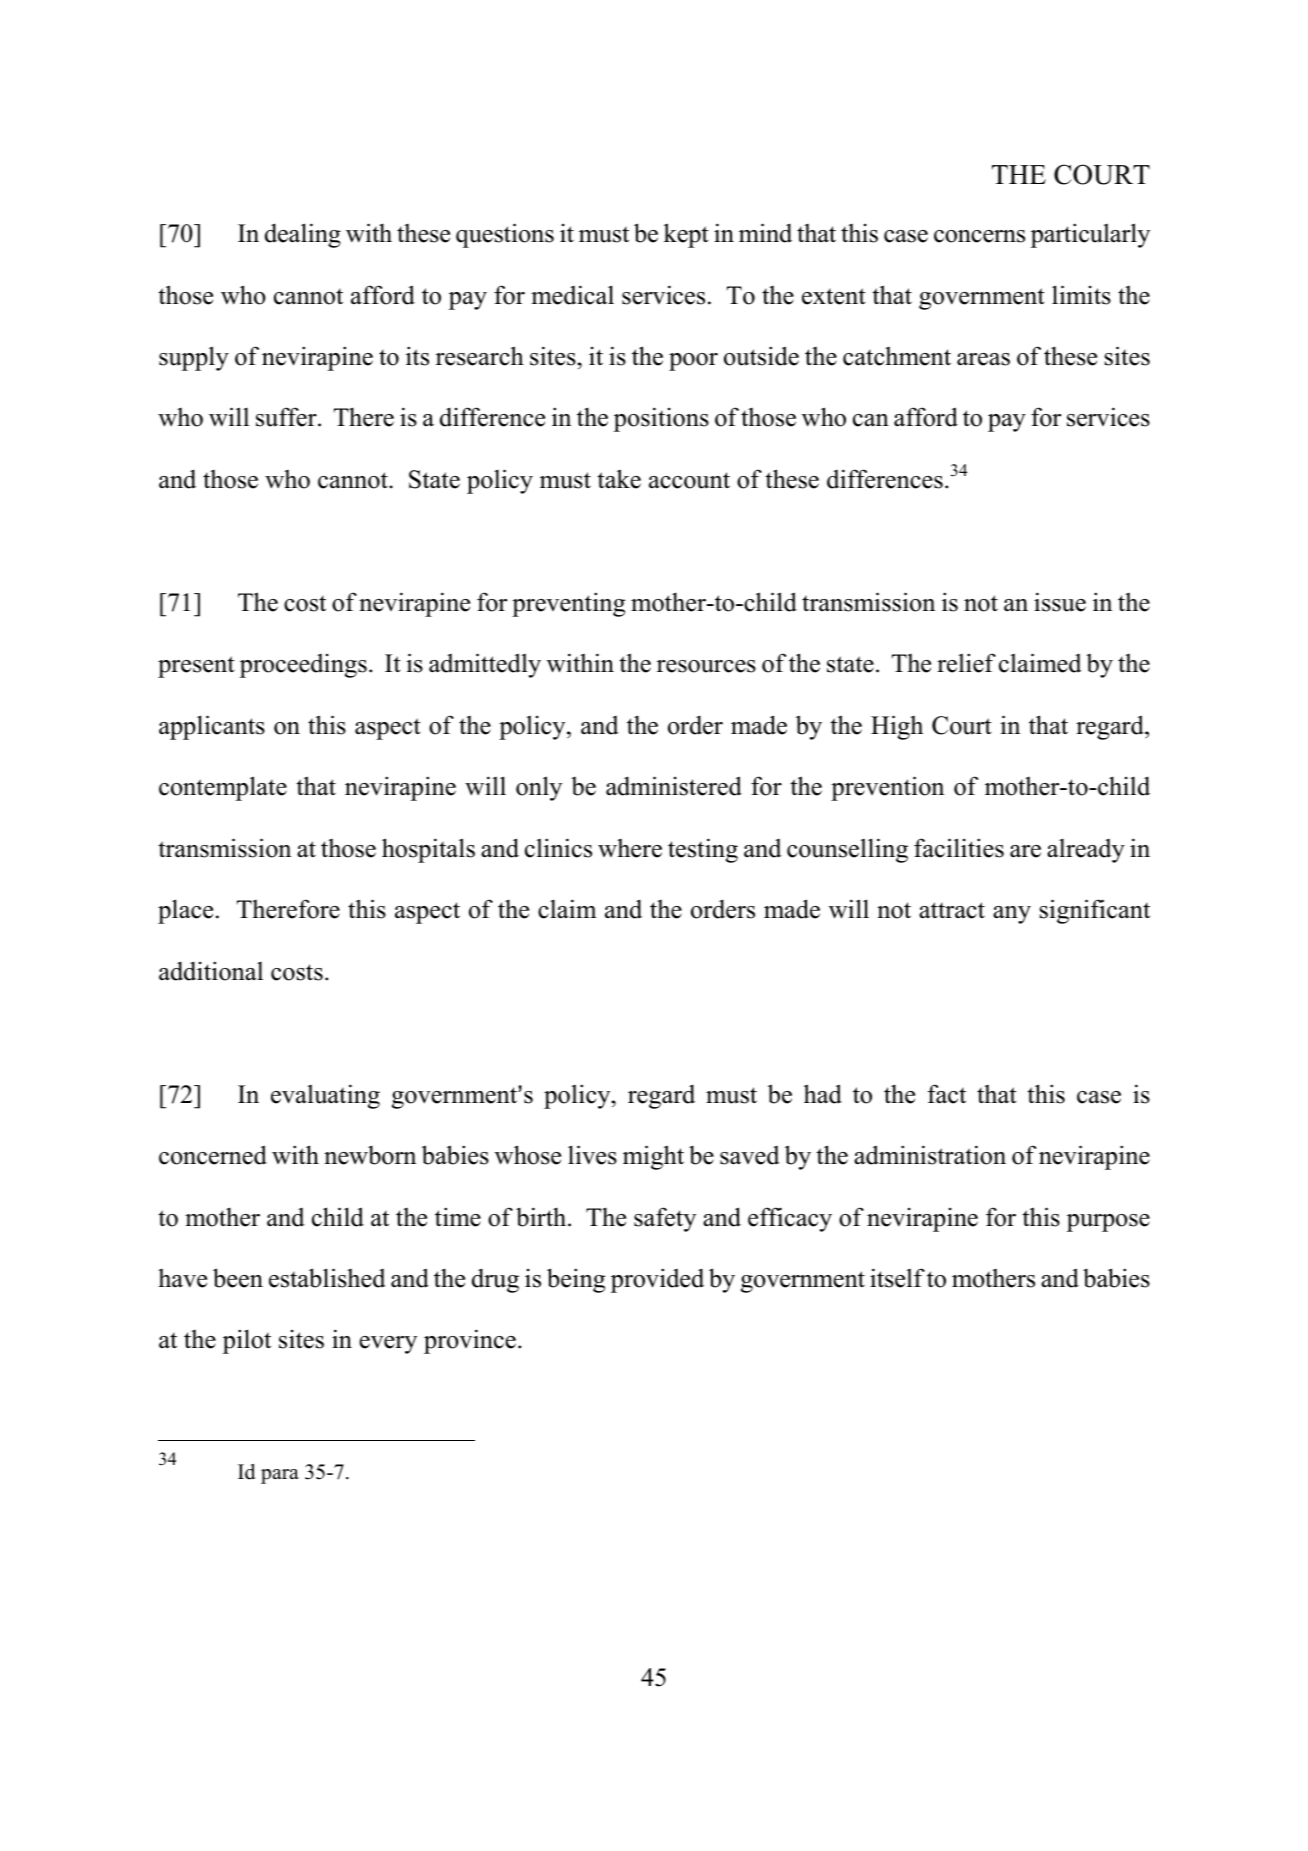 This screenshot has width=1308, height=1851. What do you see at coordinates (303, 235) in the screenshot?
I see `dealing` at bounding box center [303, 235].
